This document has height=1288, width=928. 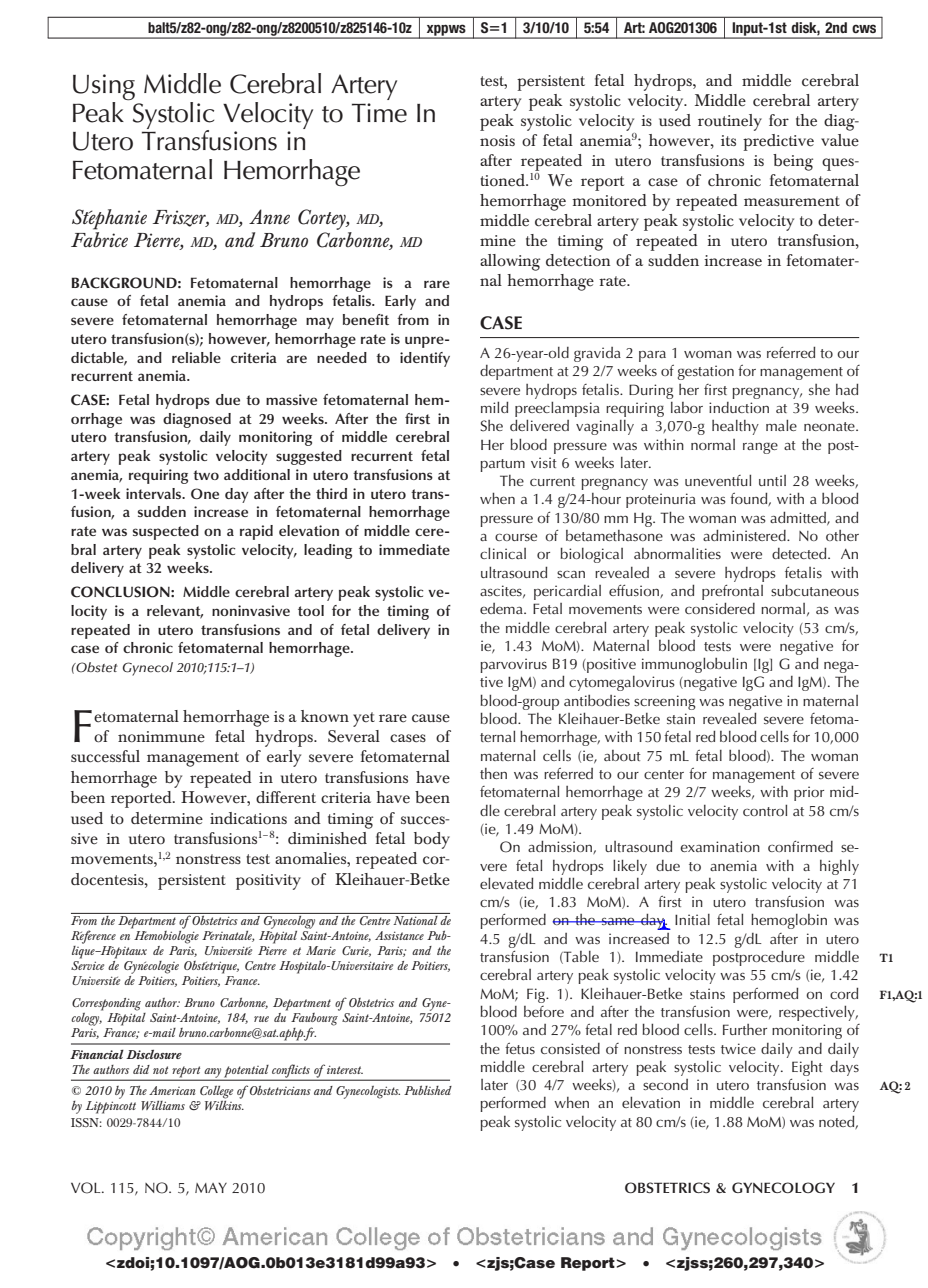 What do you see at coordinates (104, 87) in the document?
I see `Using` at bounding box center [104, 87].
